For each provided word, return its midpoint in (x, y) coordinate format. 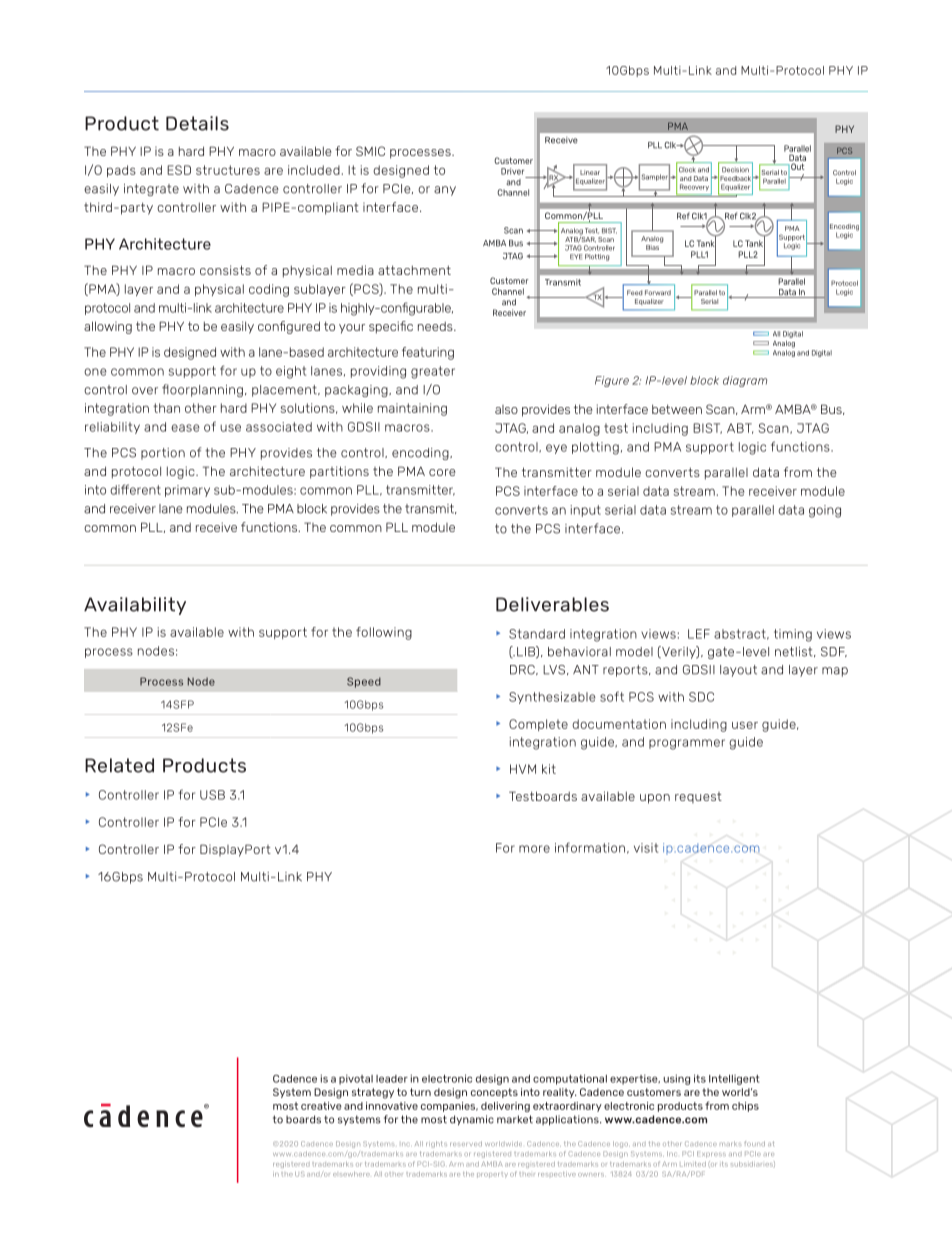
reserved (466, 1143)
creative (321, 1106)
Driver (512, 171)
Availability (135, 606)
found (754, 1143)
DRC (523, 670)
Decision (735, 170)
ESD (179, 170)
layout (738, 671)
